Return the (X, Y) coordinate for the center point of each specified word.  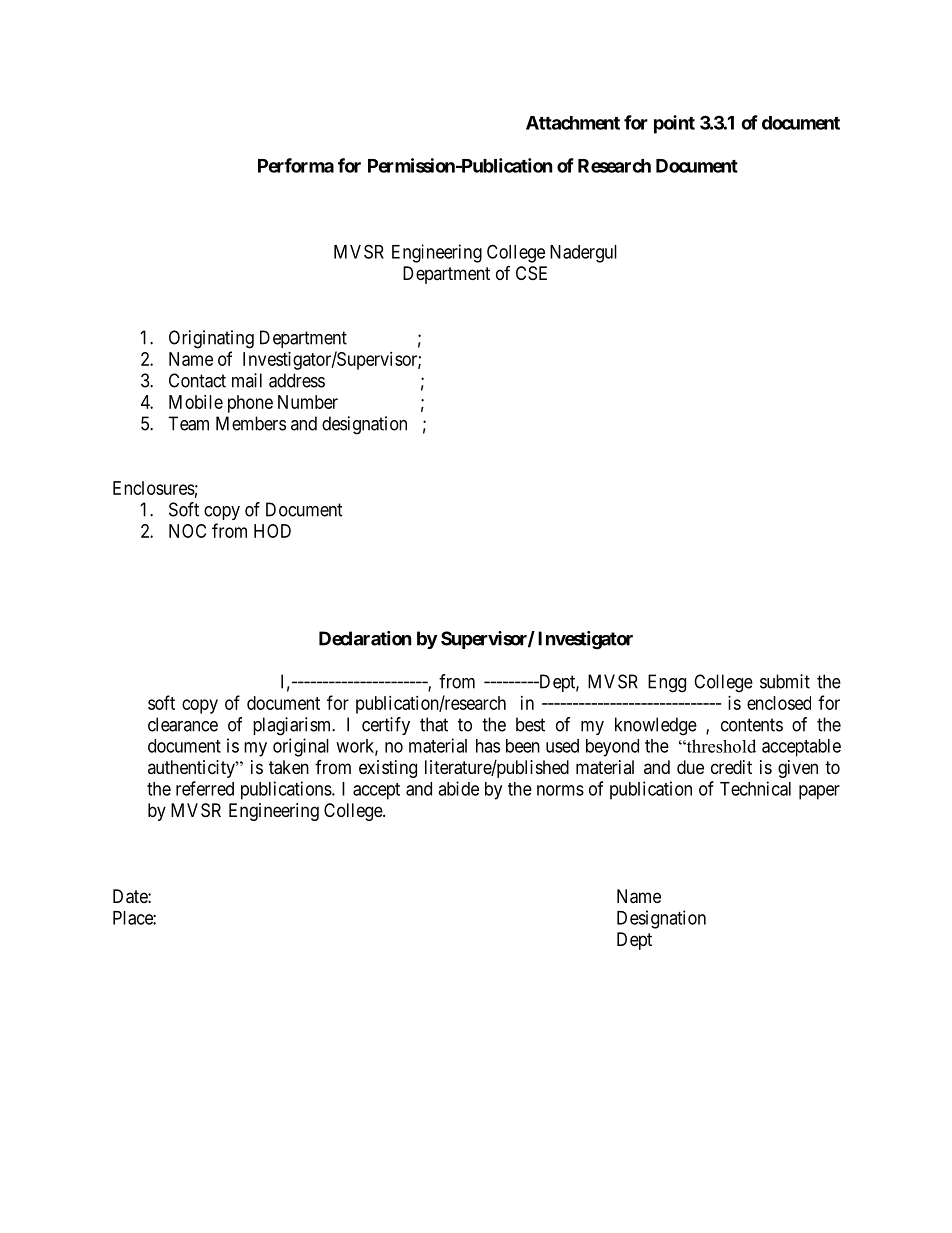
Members (251, 423)
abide (458, 788)
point (674, 124)
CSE (531, 273)
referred (205, 788)
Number (308, 402)
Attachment (573, 123)
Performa (296, 165)
